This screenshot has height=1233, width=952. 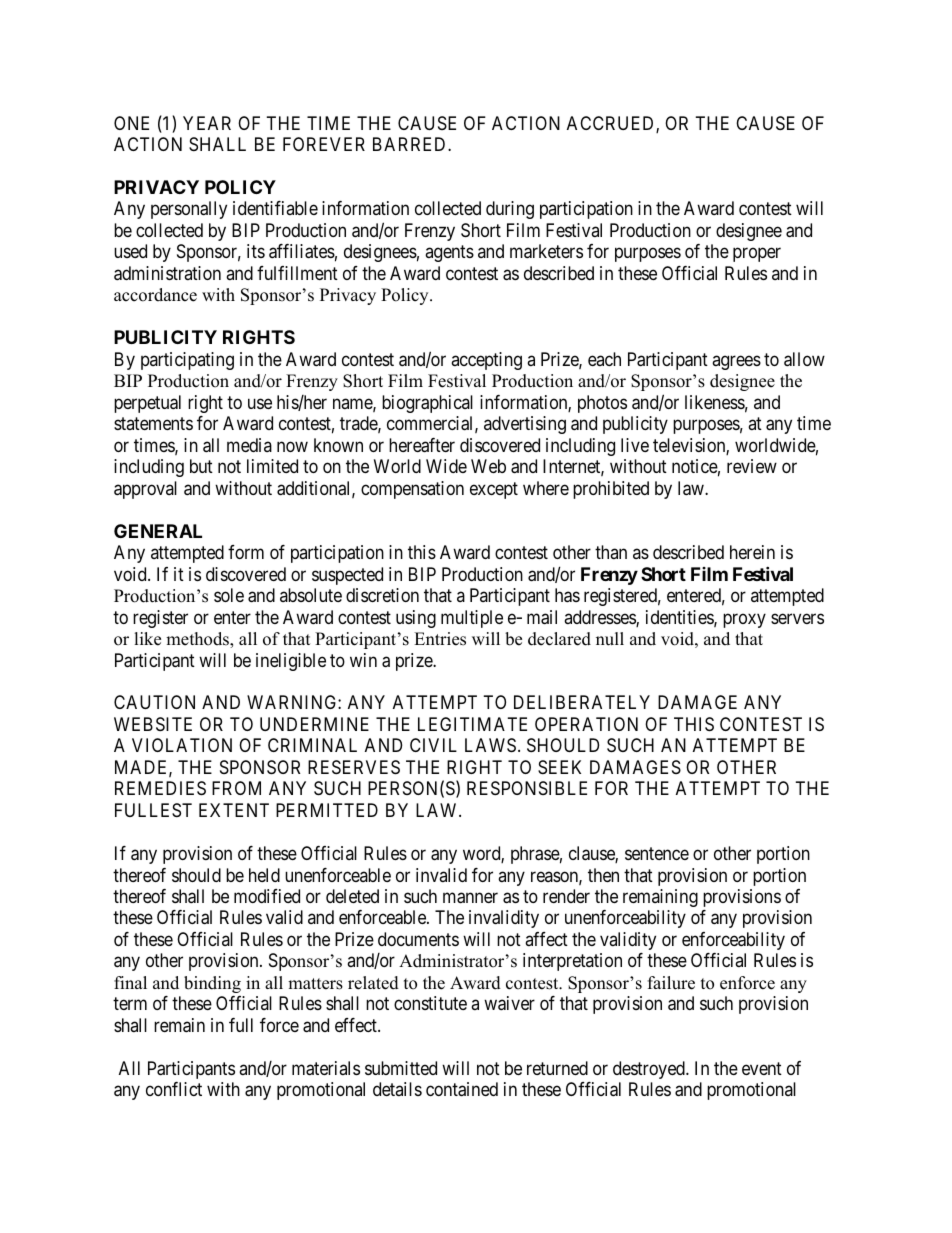 I want to click on but, so click(x=201, y=466).
